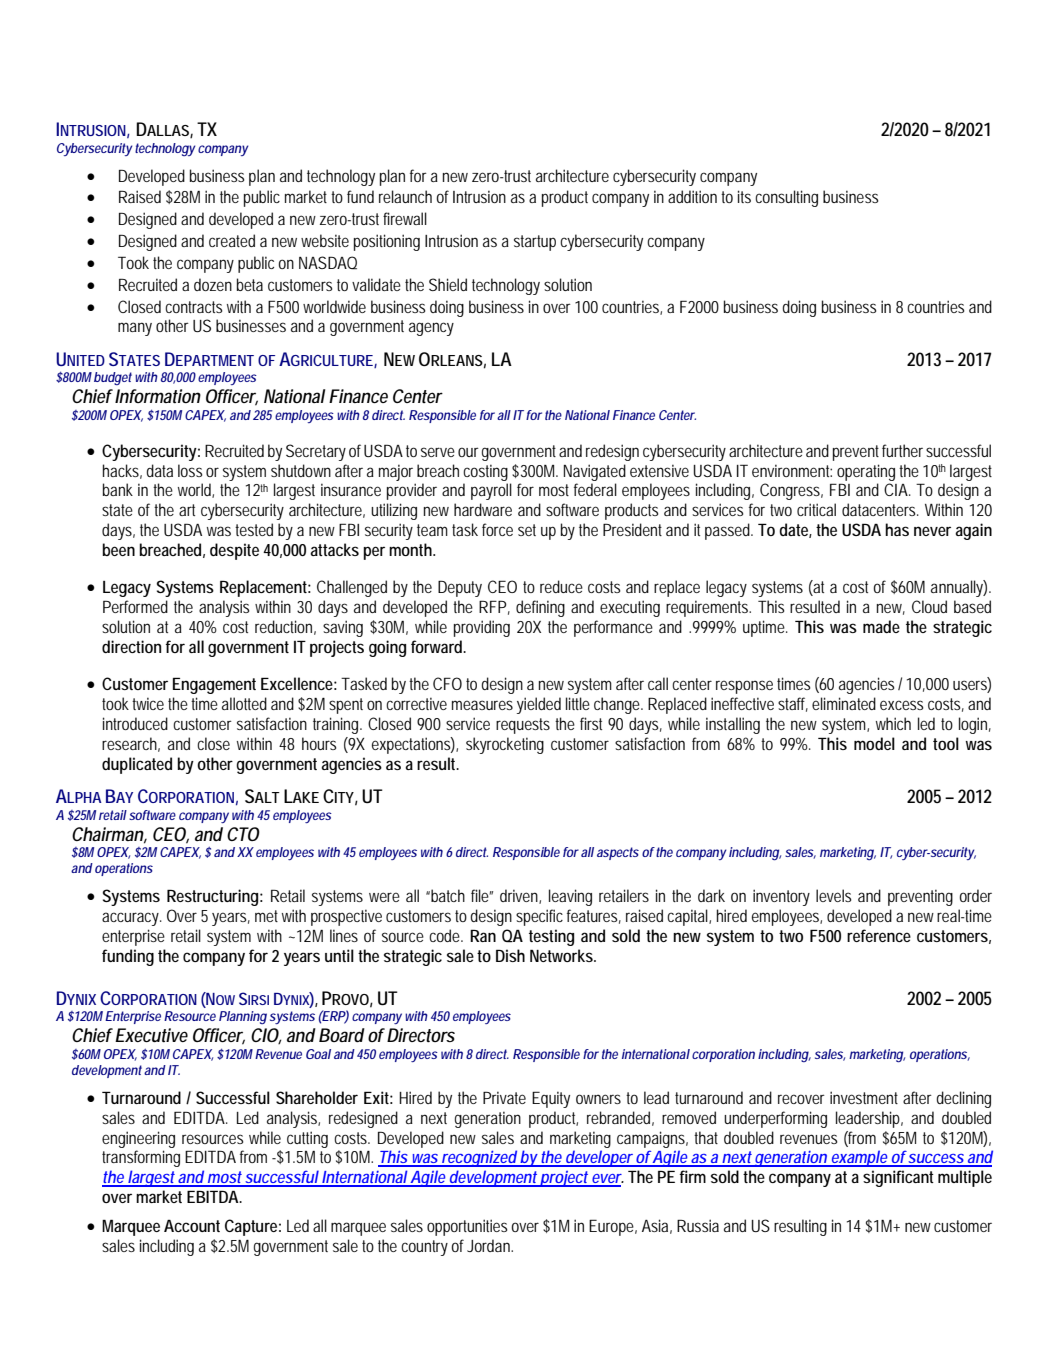 The width and height of the screenshot is (1054, 1365). What do you see at coordinates (535, 243) in the screenshot?
I see `startup` at bounding box center [535, 243].
